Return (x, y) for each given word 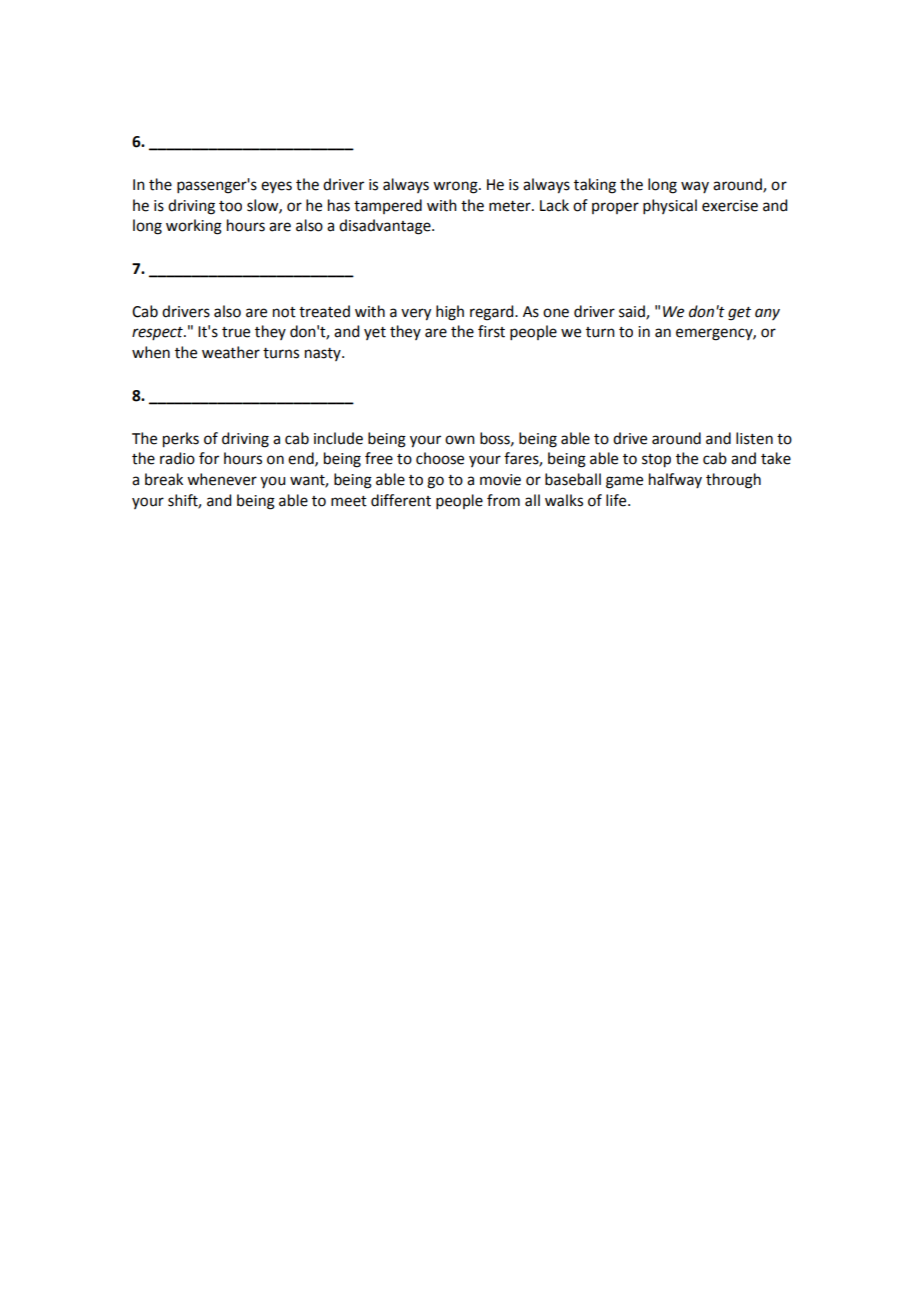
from (503, 500)
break (164, 479)
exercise (730, 206)
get (739, 314)
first (491, 331)
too (230, 206)
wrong (456, 187)
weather (231, 352)
